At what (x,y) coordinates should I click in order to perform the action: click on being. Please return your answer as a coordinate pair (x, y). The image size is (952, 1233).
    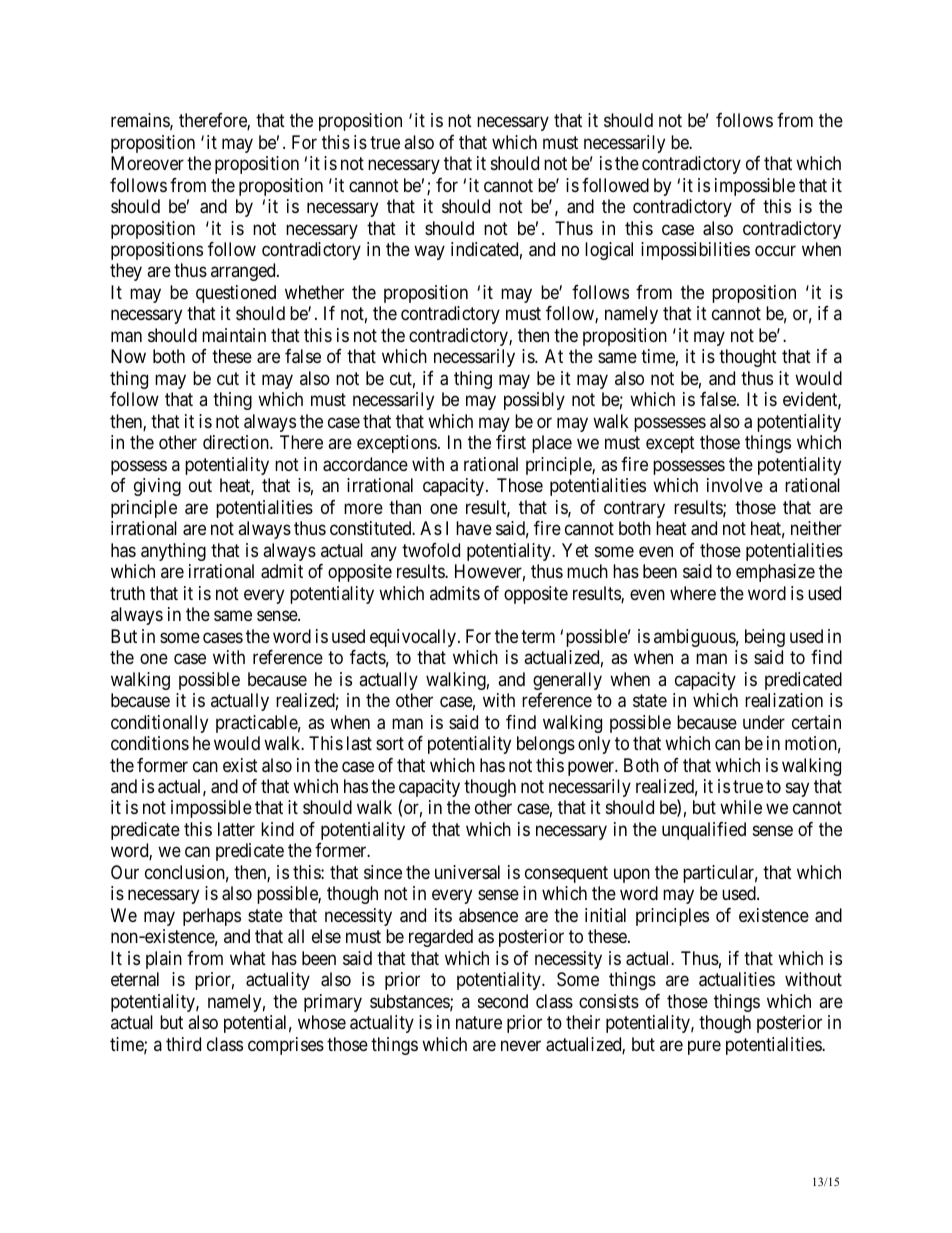
    Looking at the image, I should click on (765, 638).
